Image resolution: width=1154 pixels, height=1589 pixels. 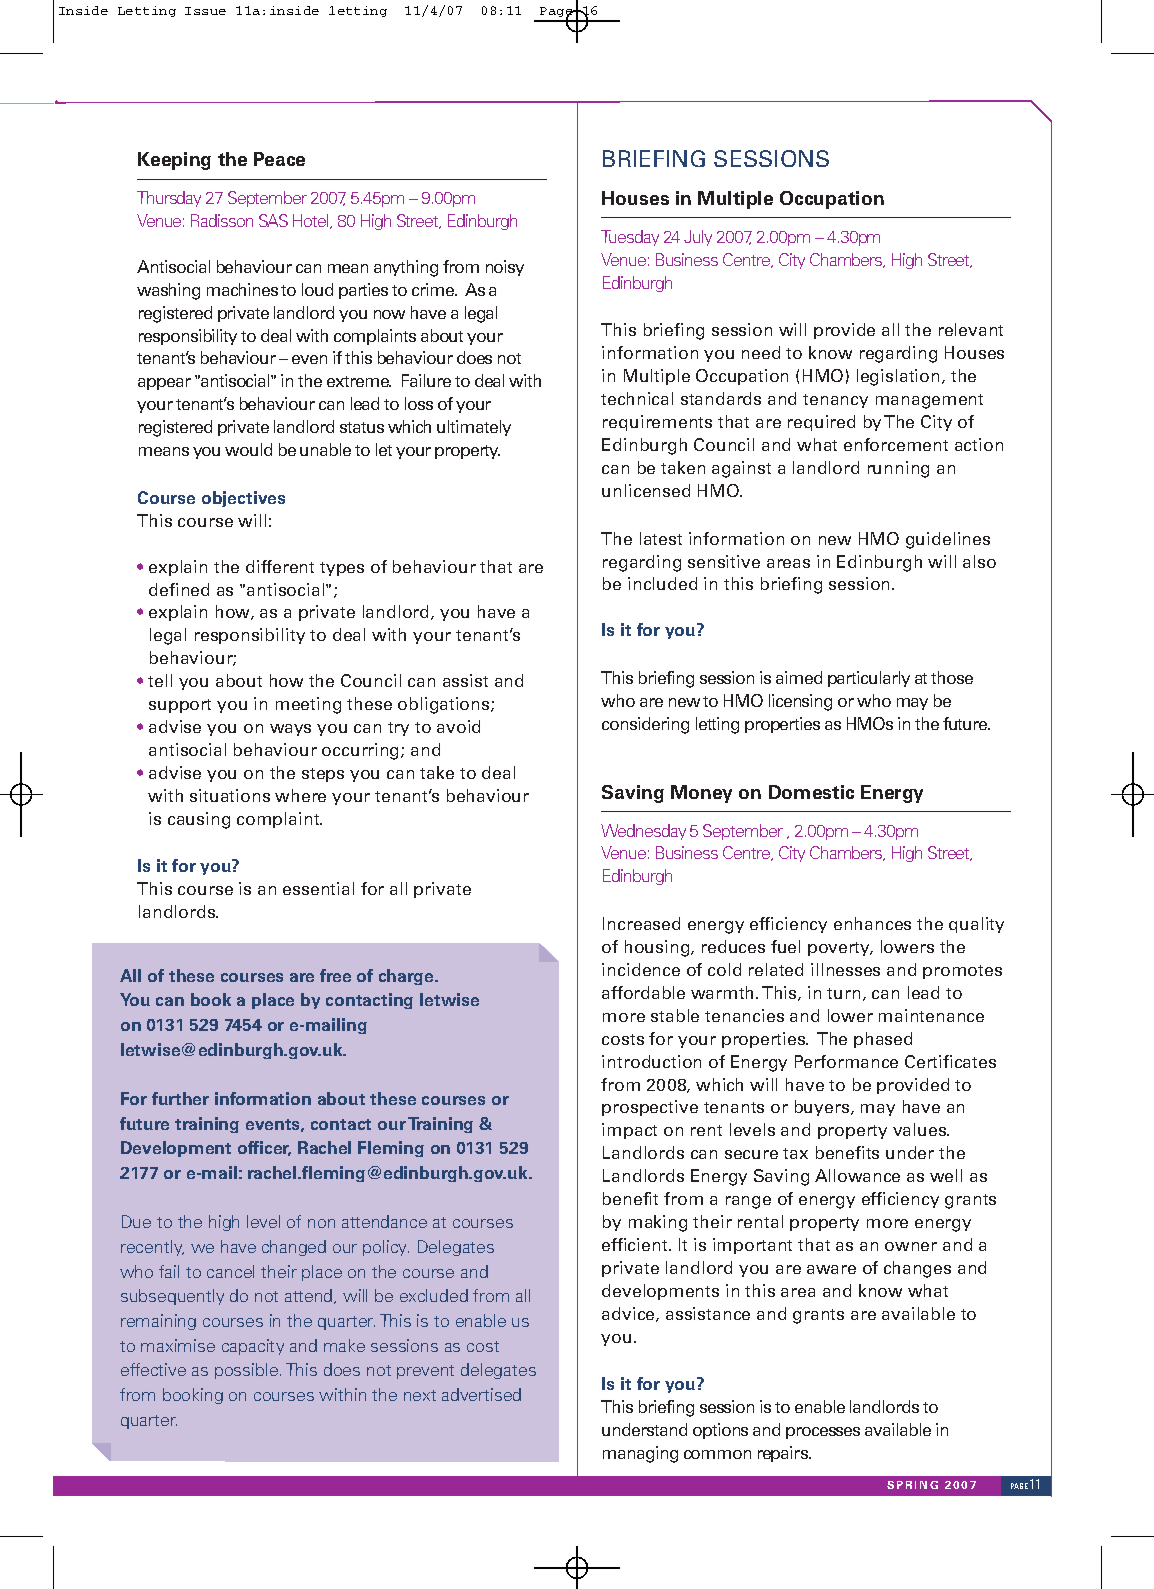 What do you see at coordinates (205, 11) in the screenshot?
I see `Issue` at bounding box center [205, 11].
